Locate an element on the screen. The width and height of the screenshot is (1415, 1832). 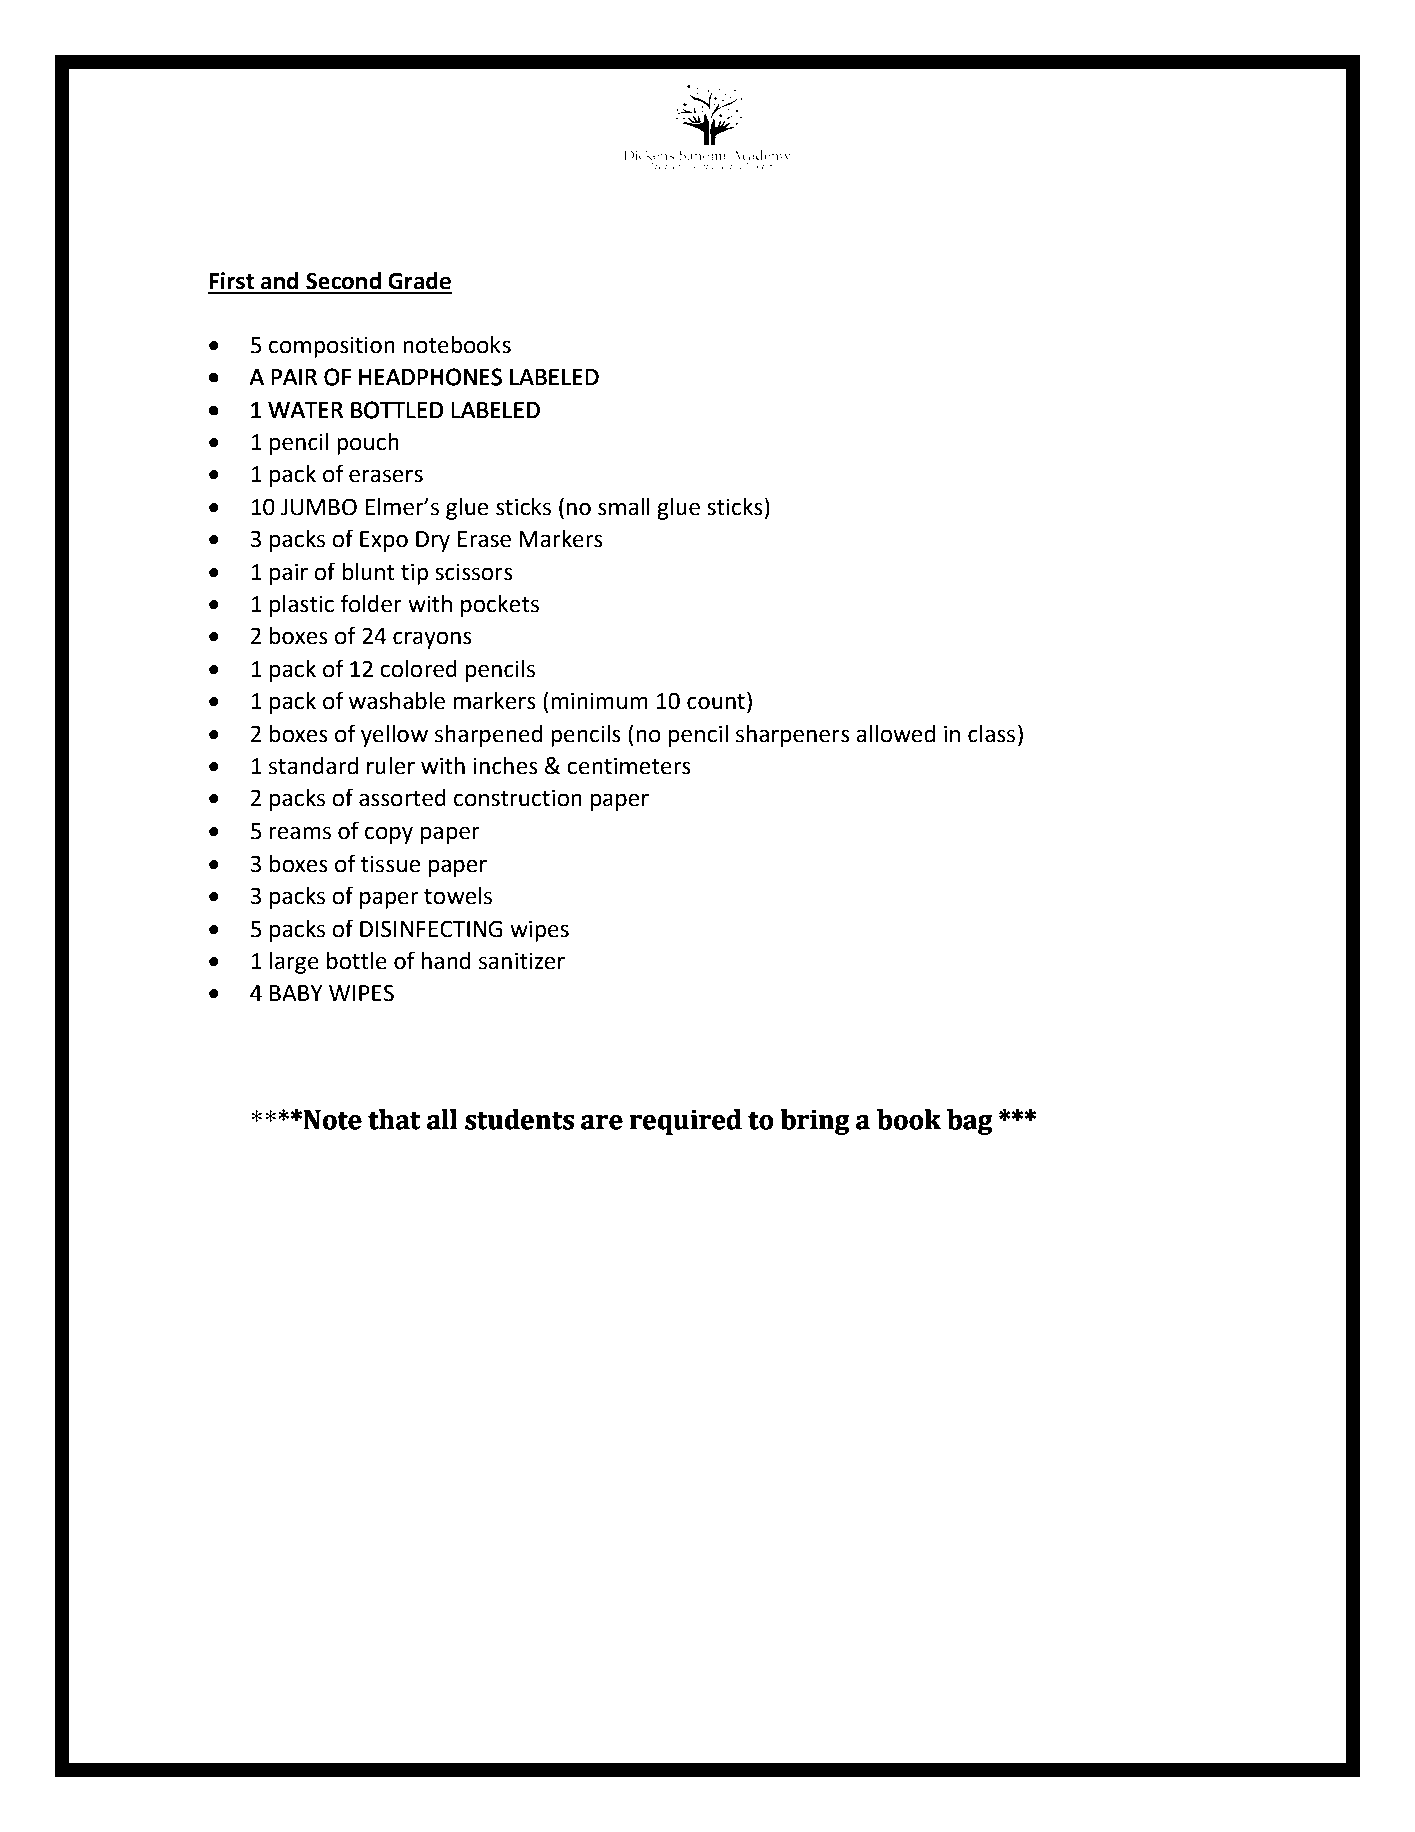
class is located at coordinates (991, 734).
